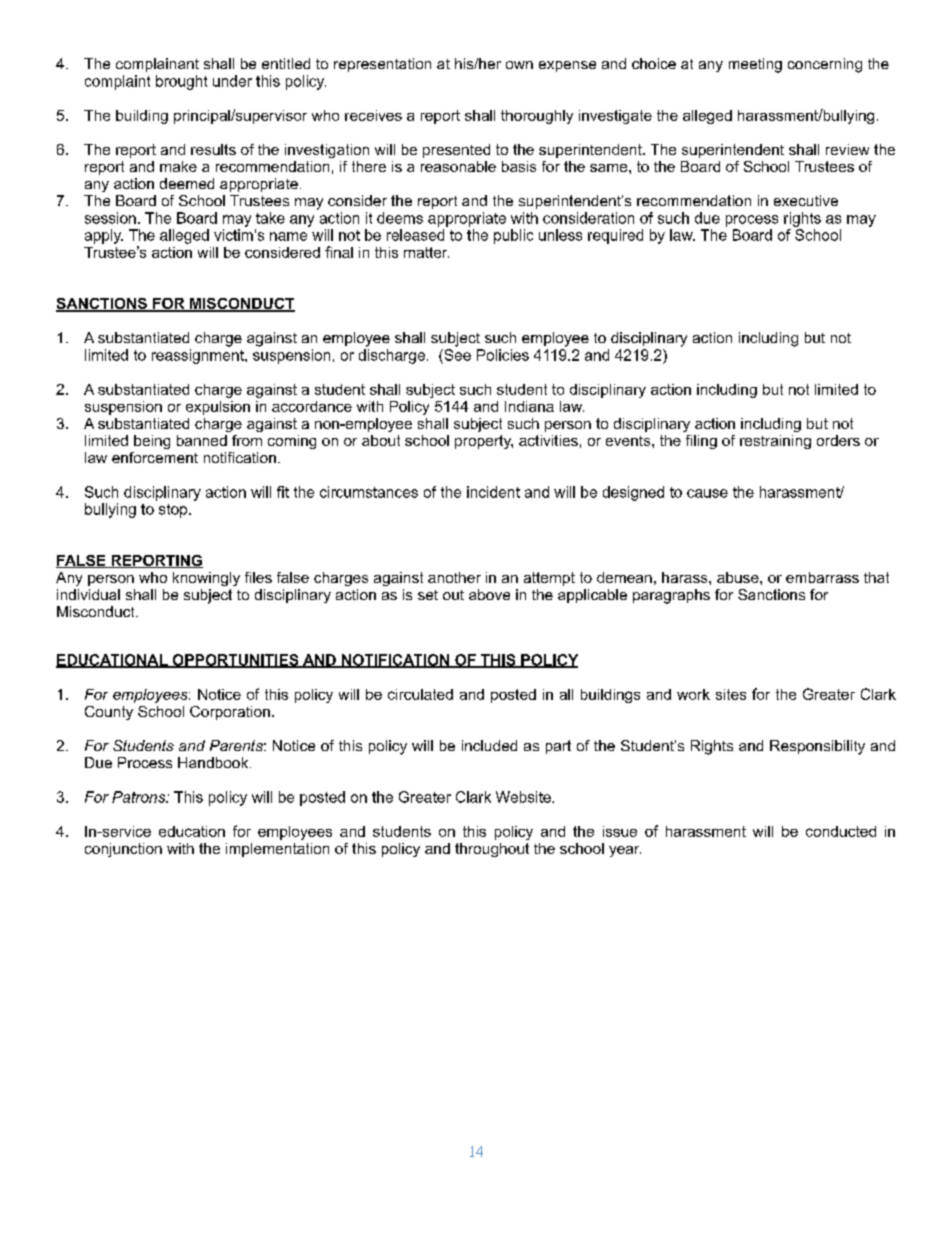 Image resolution: width=952 pixels, height=1233 pixels. What do you see at coordinates (775, 442) in the screenshot?
I see `restraining` at bounding box center [775, 442].
